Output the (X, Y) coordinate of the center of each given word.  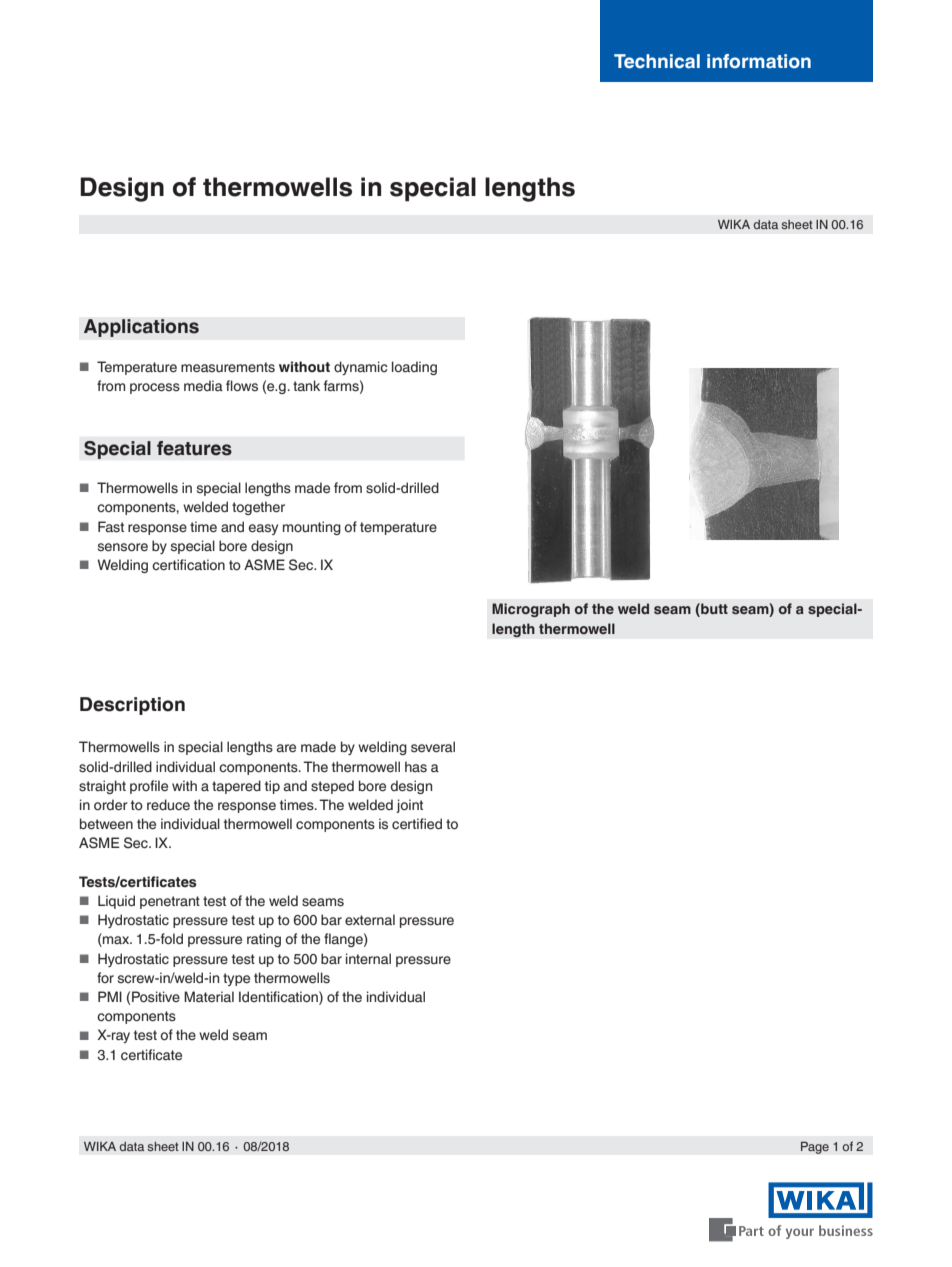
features (194, 448)
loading (414, 368)
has (416, 767)
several (433, 747)
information (759, 61)
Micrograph (531, 610)
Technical (657, 61)
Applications (141, 328)
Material (209, 997)
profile (149, 787)
